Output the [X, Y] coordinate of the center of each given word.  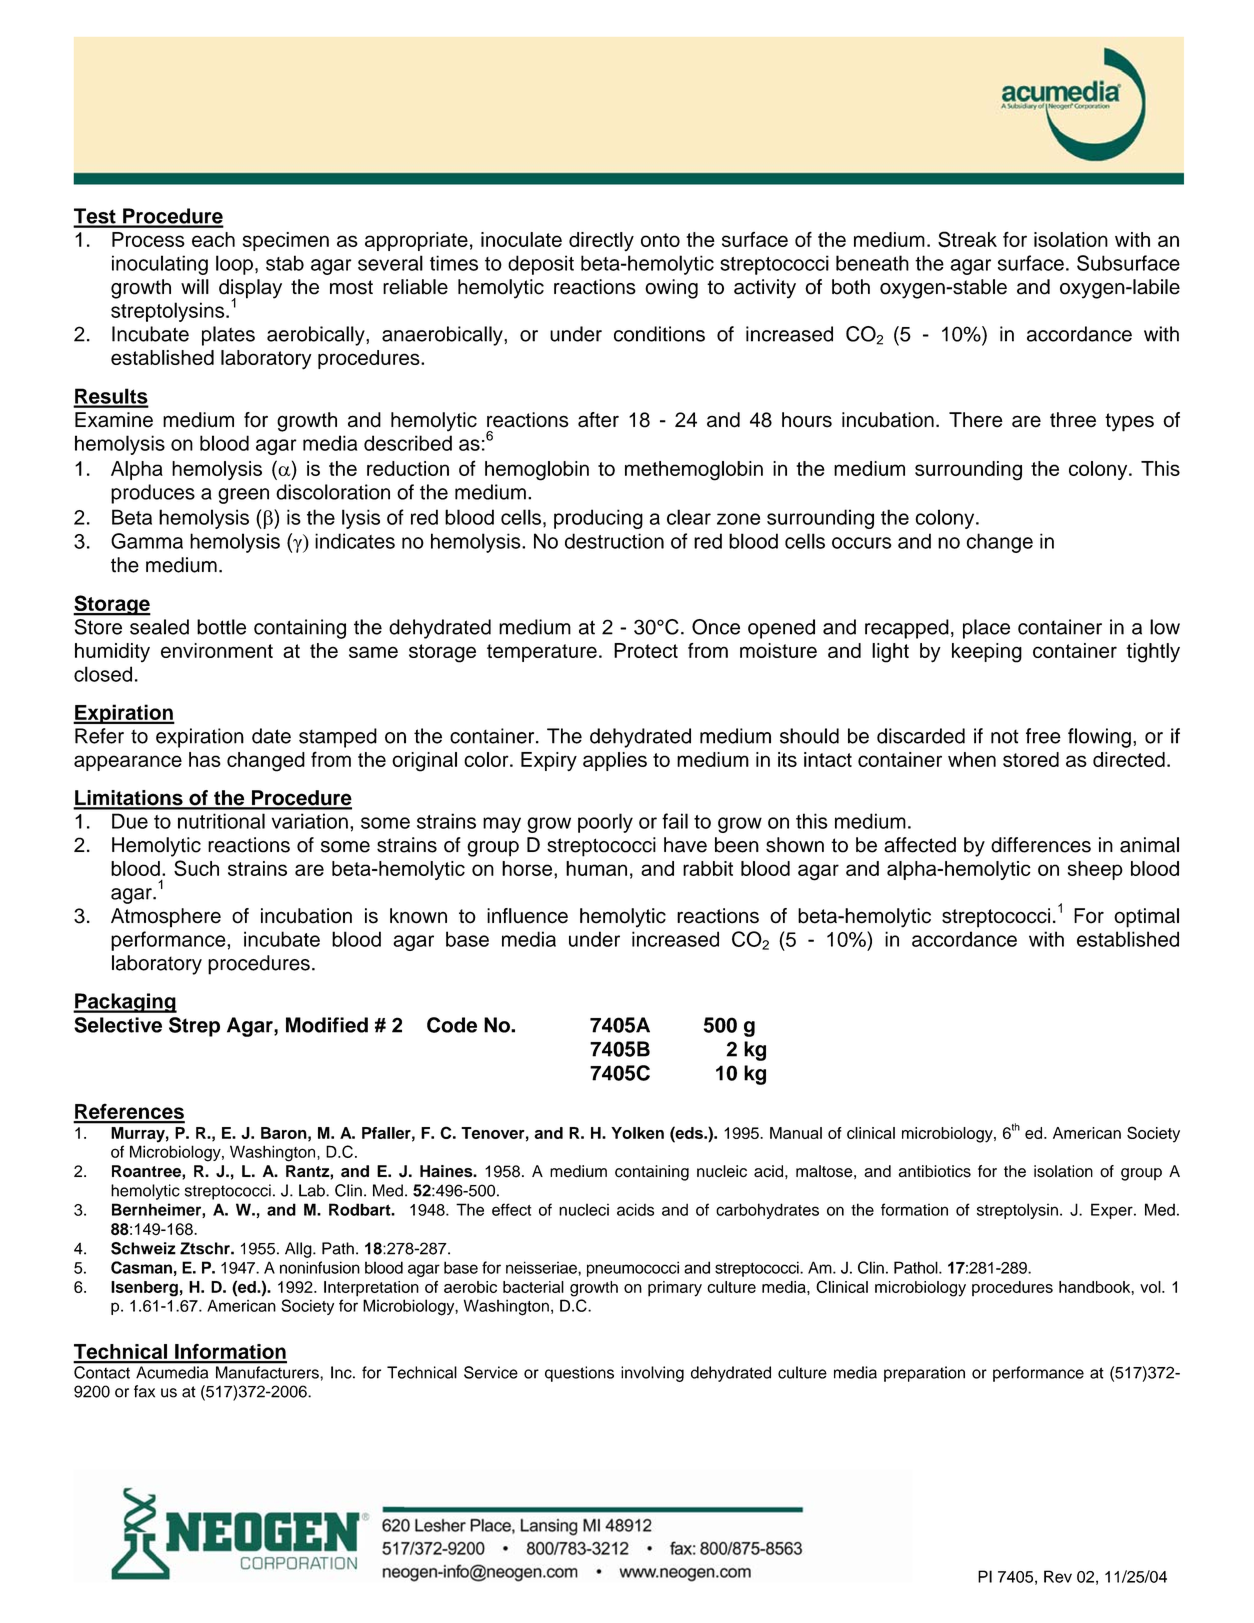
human [596, 868]
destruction [614, 541]
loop [234, 265]
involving [652, 1374]
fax [144, 1391]
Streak [967, 239]
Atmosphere [166, 918]
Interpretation [371, 1289]
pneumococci [633, 1269]
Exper [1113, 1211]
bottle [221, 627]
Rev [1058, 1576]
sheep [1095, 870]
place [986, 629]
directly [601, 242]
